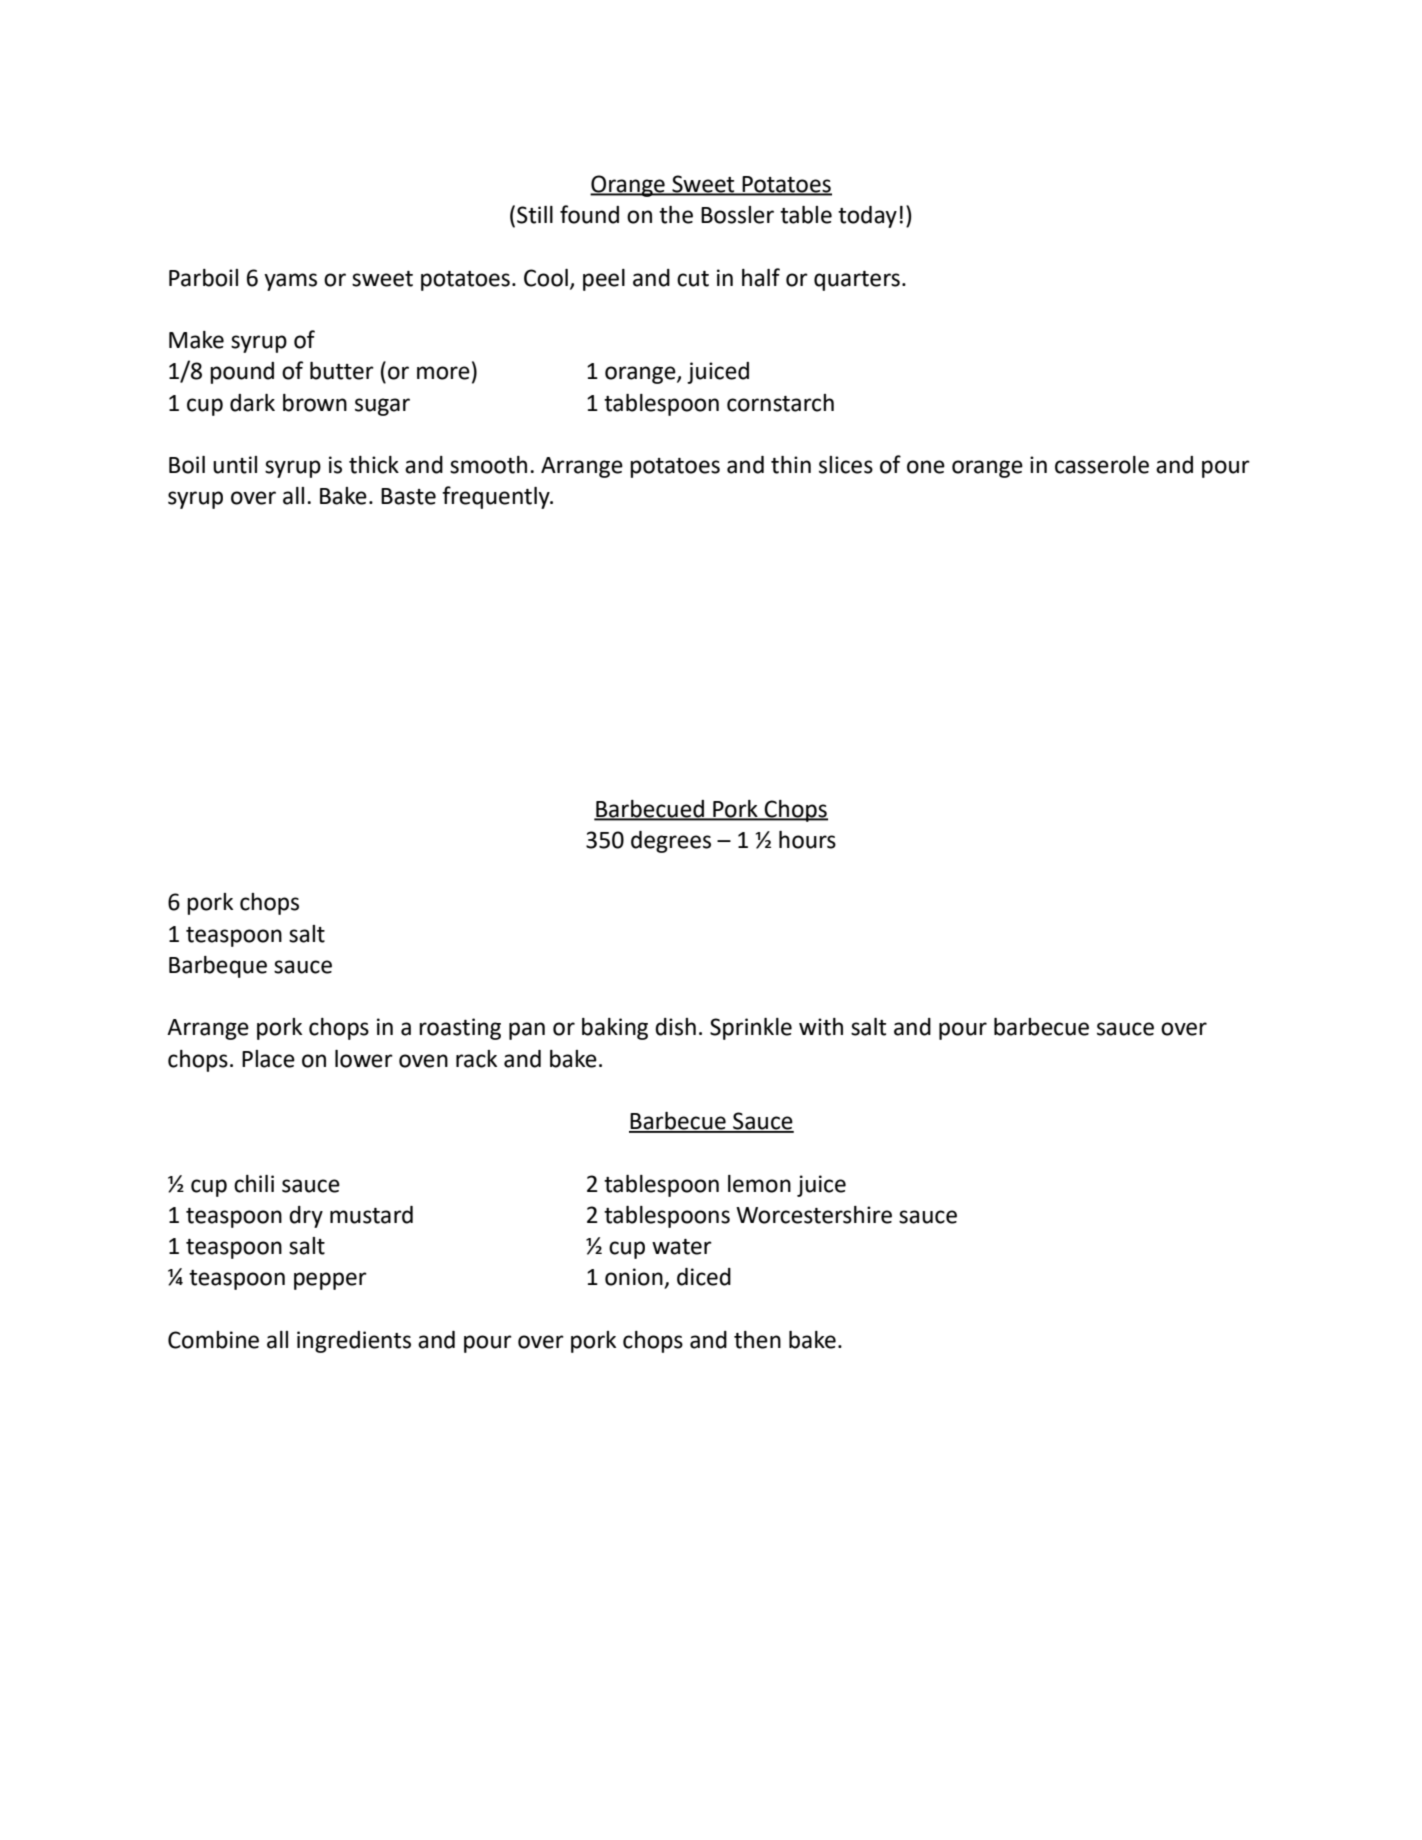 This document has height=1840, width=1422. I want to click on Barbeque, so click(218, 967).
